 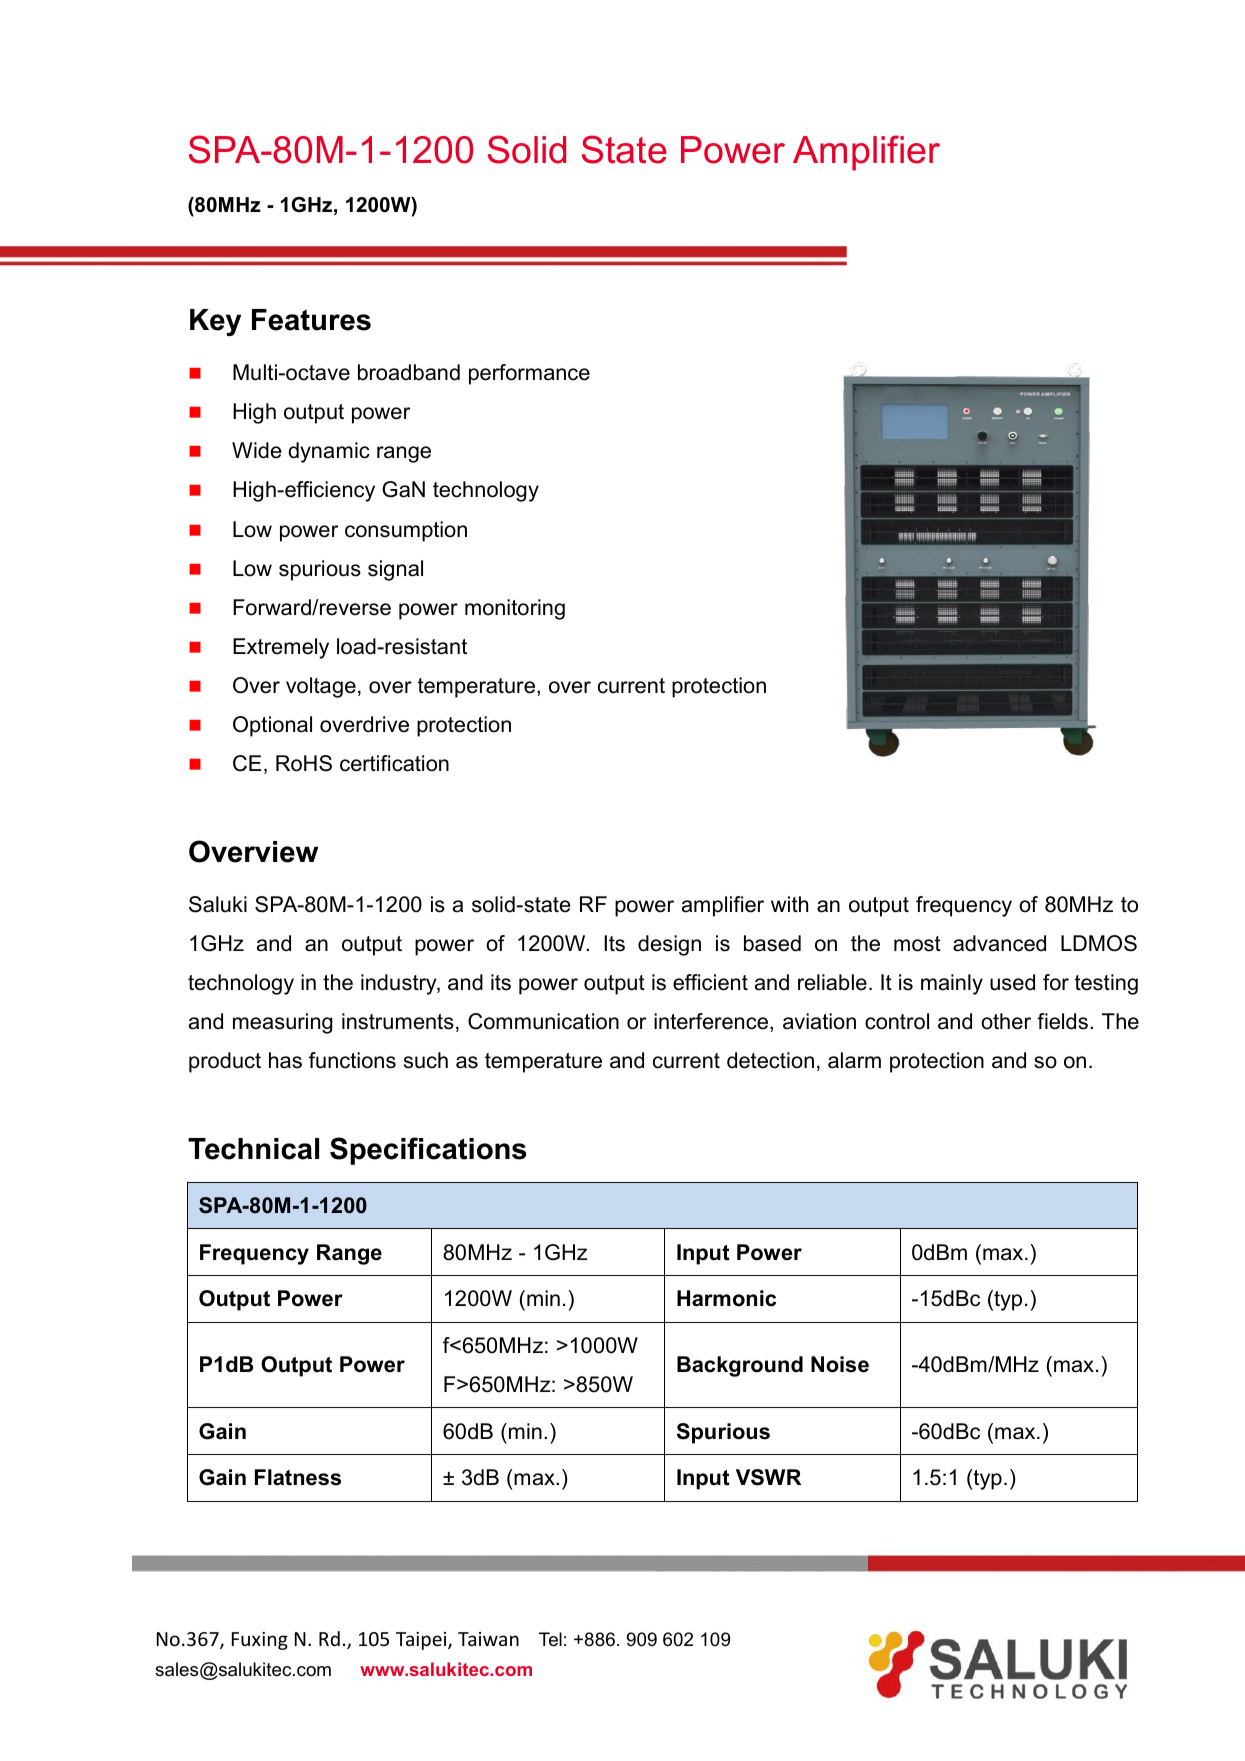 I want to click on monitoring, so click(x=515, y=609).
